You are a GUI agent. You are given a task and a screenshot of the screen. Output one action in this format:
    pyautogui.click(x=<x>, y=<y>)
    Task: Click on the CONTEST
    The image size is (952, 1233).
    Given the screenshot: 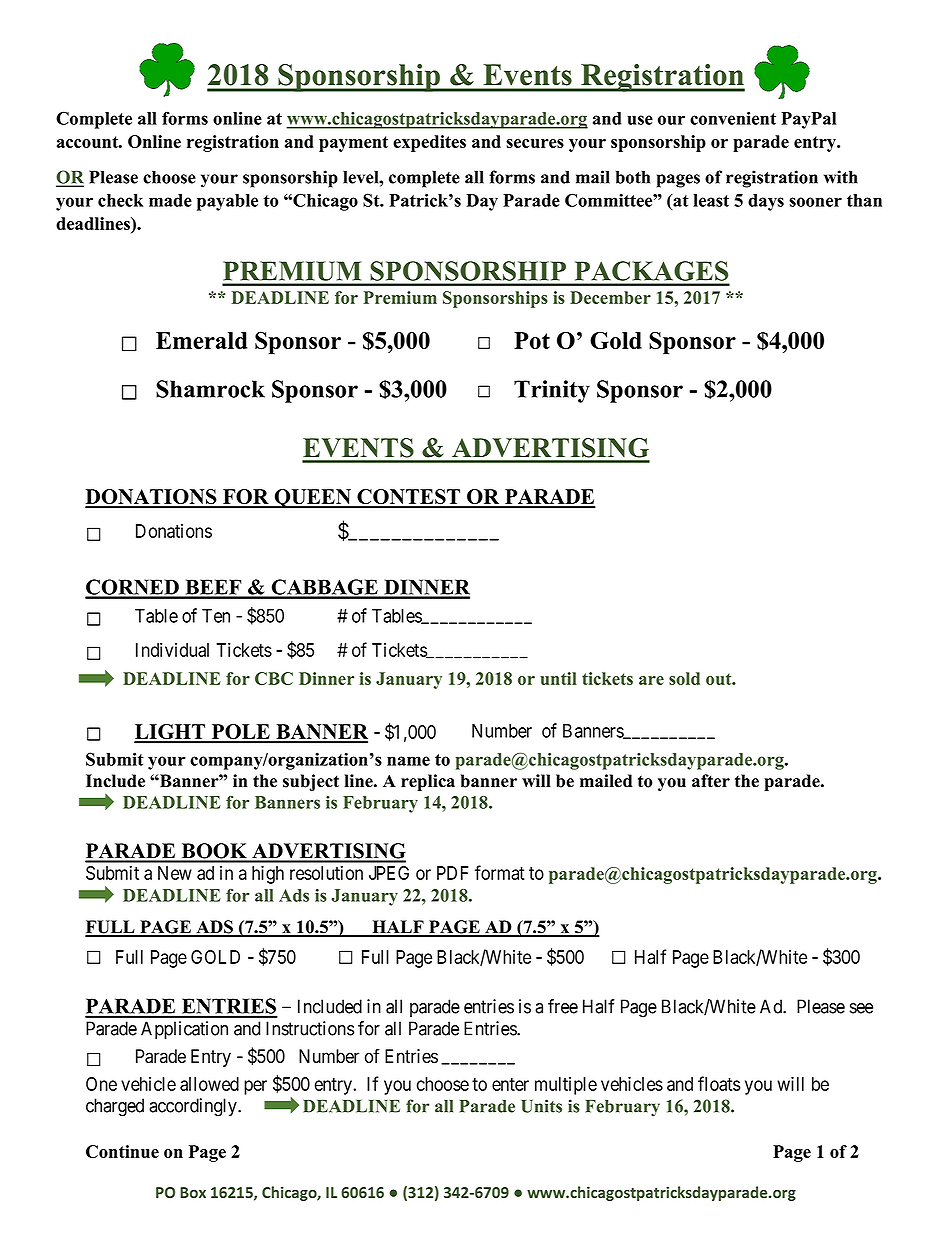 What is the action you would take?
    pyautogui.click(x=409, y=498)
